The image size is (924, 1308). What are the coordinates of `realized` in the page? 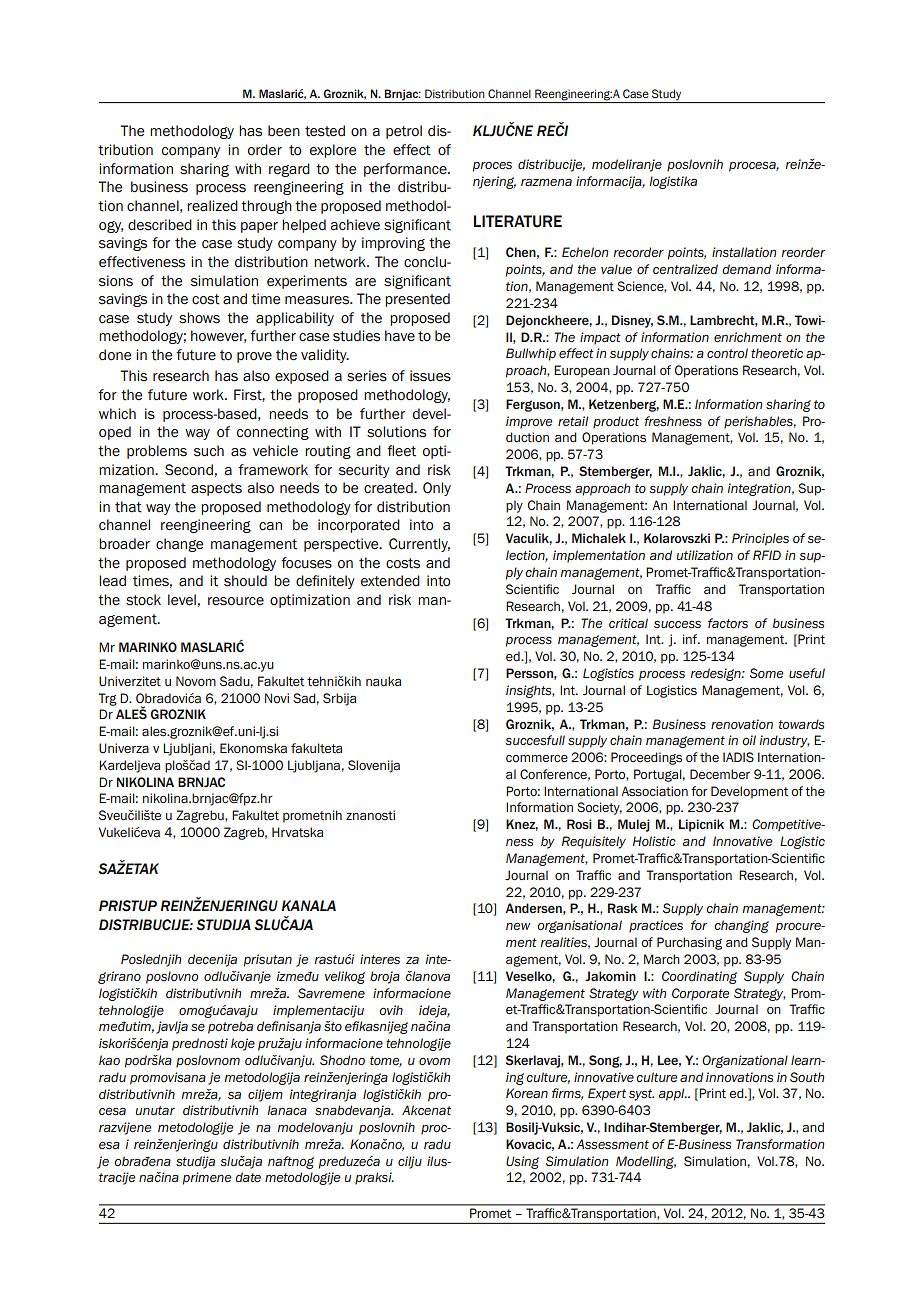 It's located at (212, 206).
